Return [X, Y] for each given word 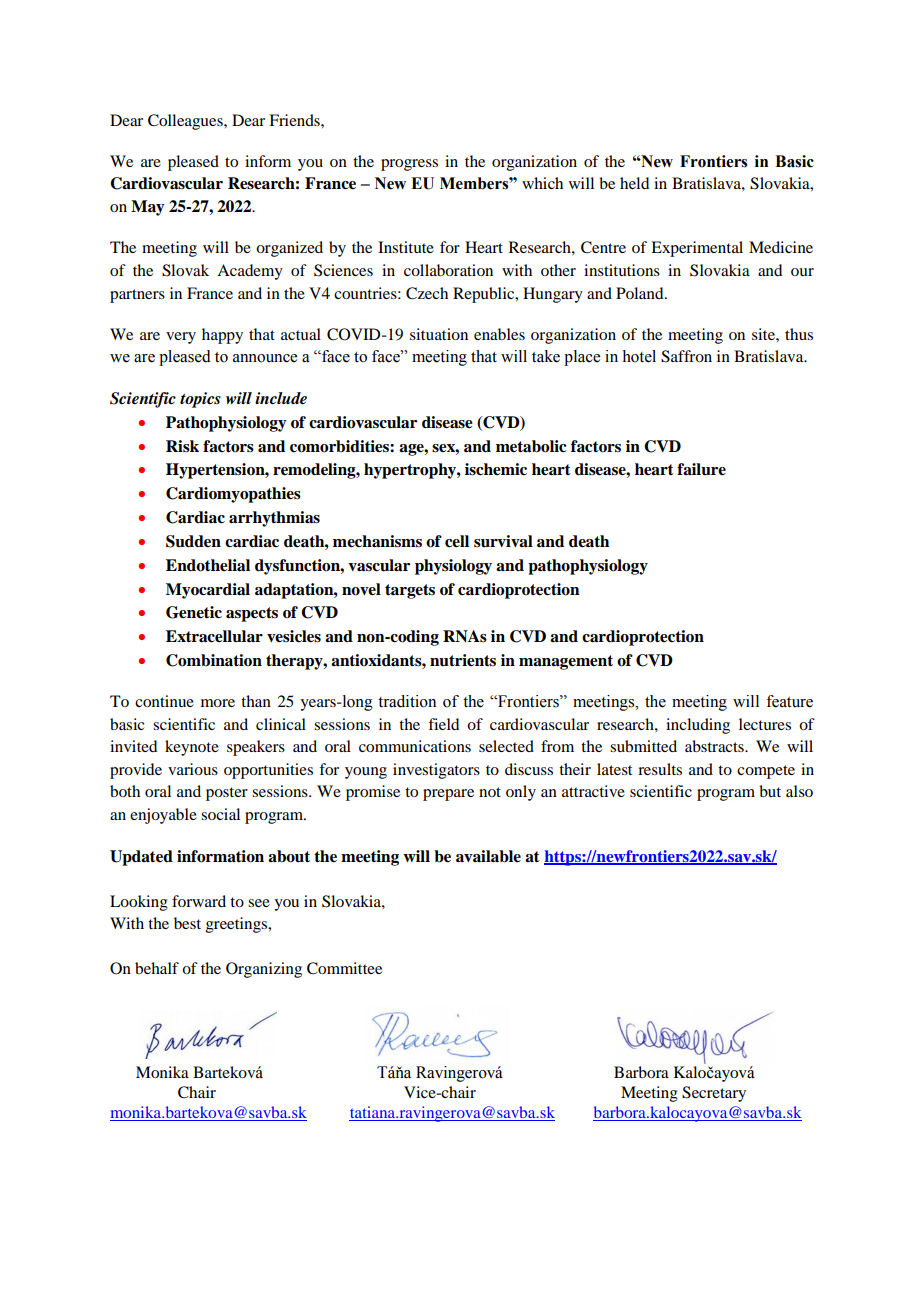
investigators [436, 771]
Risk [182, 446]
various [193, 769]
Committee [344, 968]
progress [409, 165]
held [634, 183]
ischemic [496, 469]
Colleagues [186, 122]
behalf [157, 968]
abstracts [715, 746]
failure [701, 469]
